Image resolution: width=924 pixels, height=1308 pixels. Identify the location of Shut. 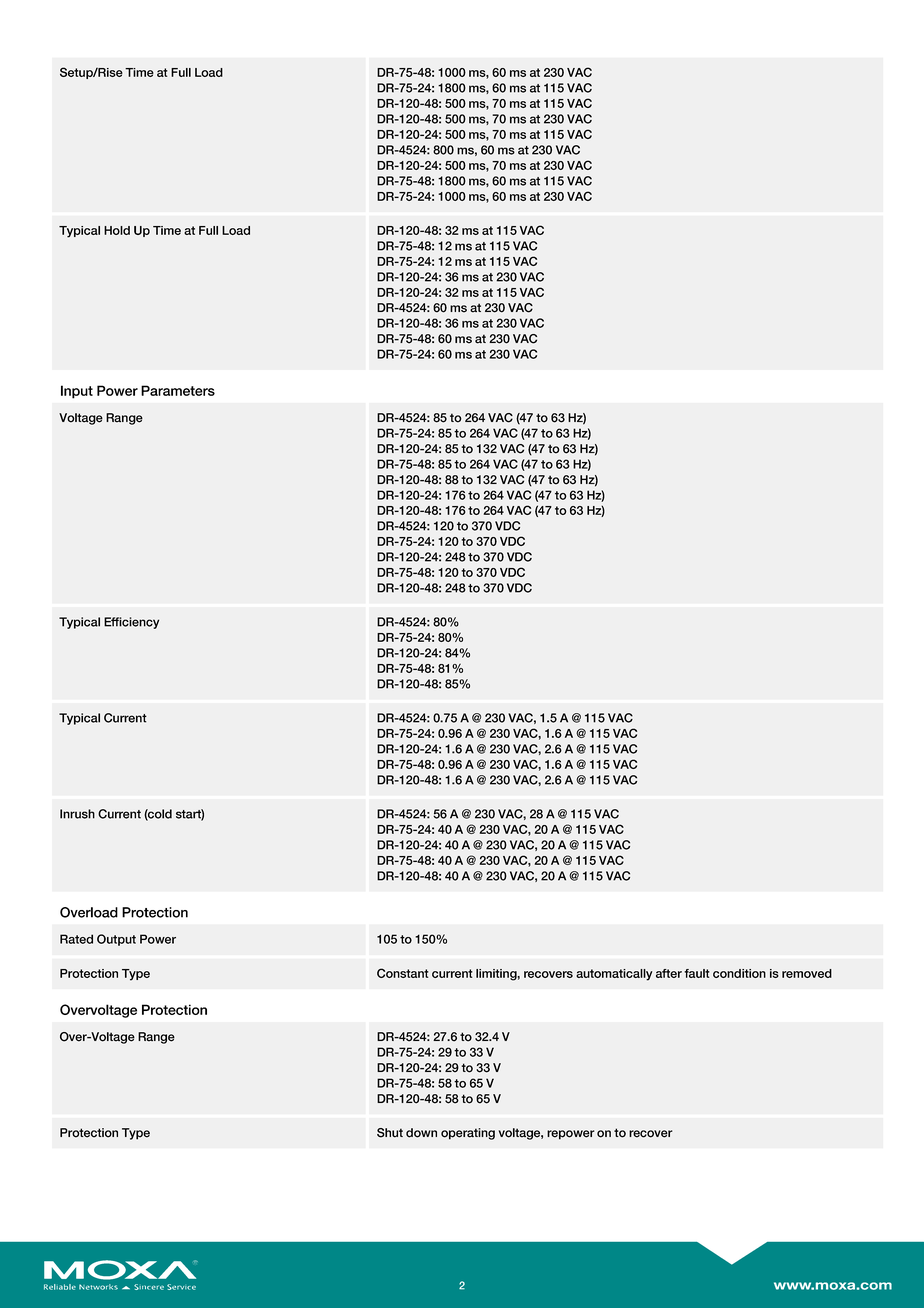
(390, 1133).
